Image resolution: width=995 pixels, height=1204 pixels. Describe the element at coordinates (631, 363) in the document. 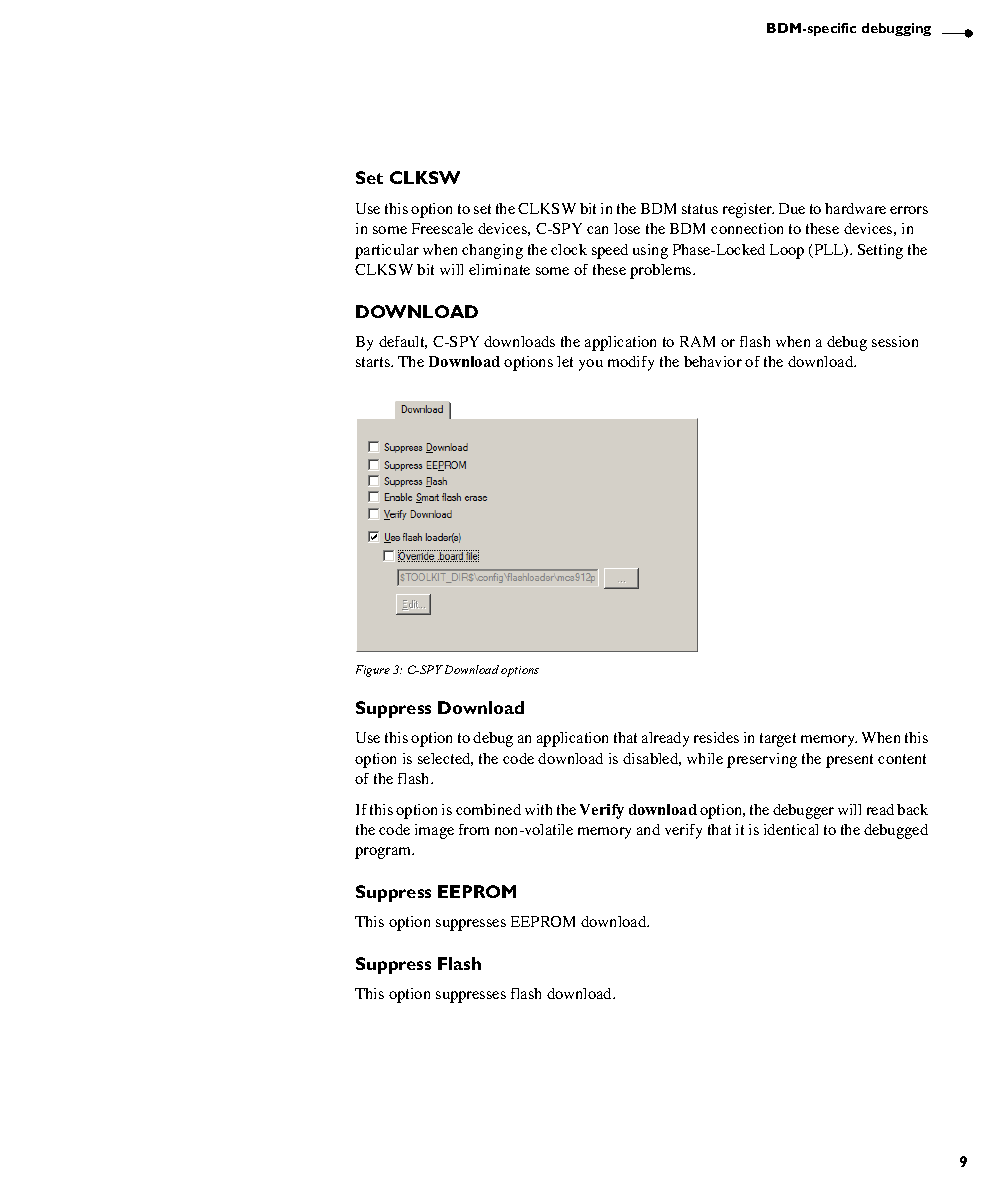

I see `modify` at that location.
